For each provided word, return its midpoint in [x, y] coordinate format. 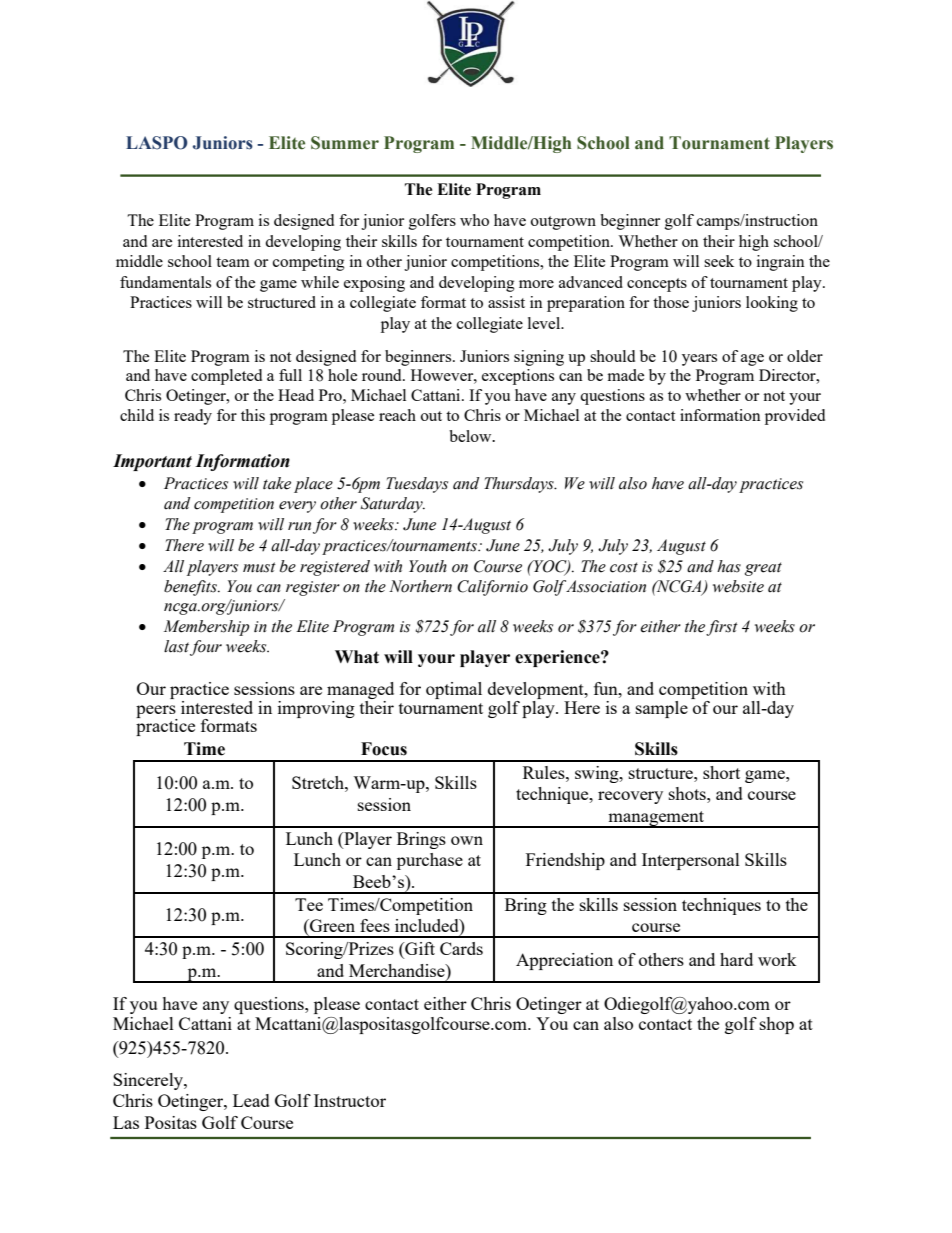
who [474, 220]
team [233, 262]
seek [719, 261]
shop [777, 1025]
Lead [251, 1100]
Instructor [350, 1100]
